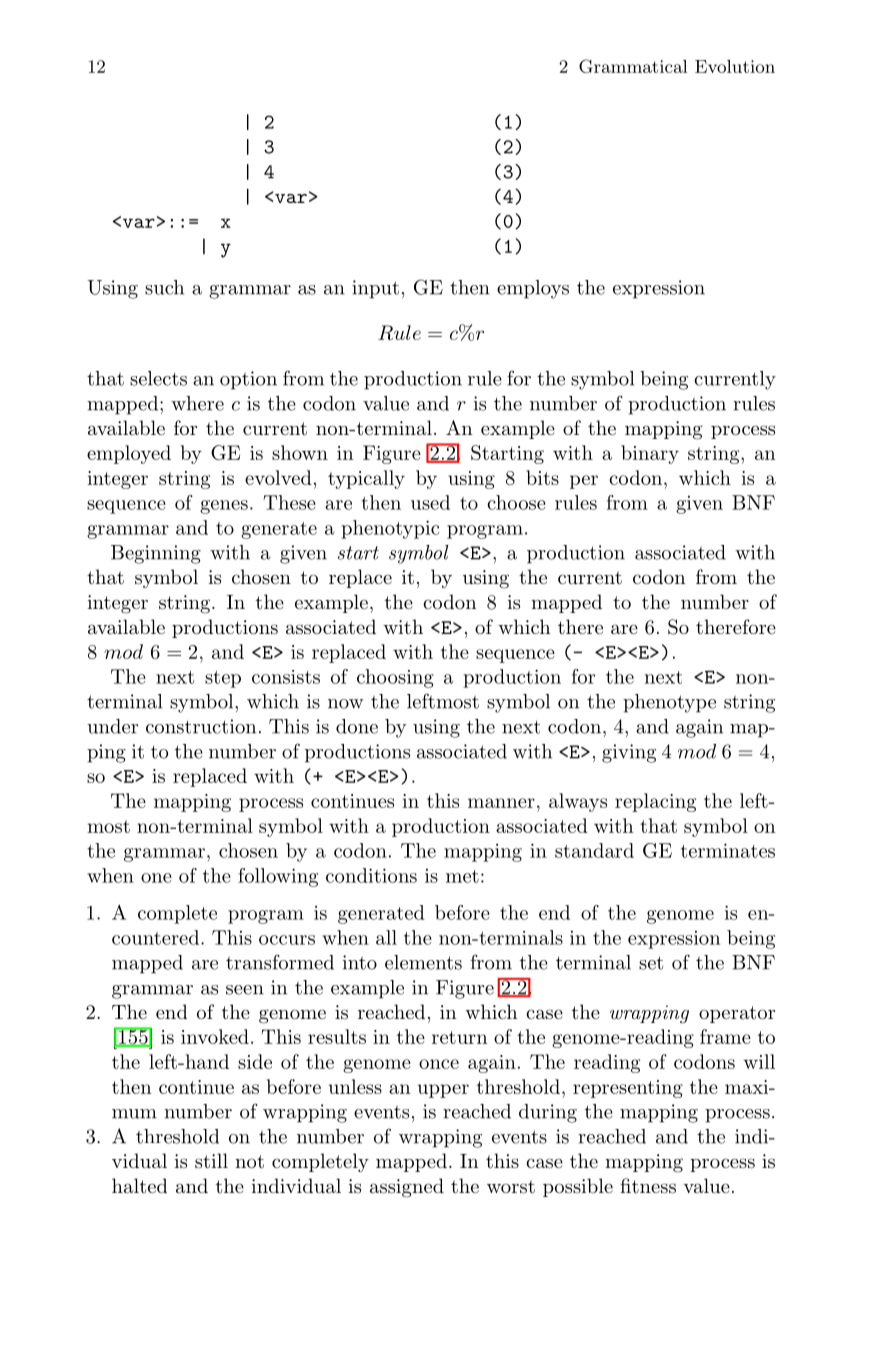 This screenshot has width=893, height=1372. What do you see at coordinates (628, 1089) in the screenshot?
I see `representing` at bounding box center [628, 1089].
